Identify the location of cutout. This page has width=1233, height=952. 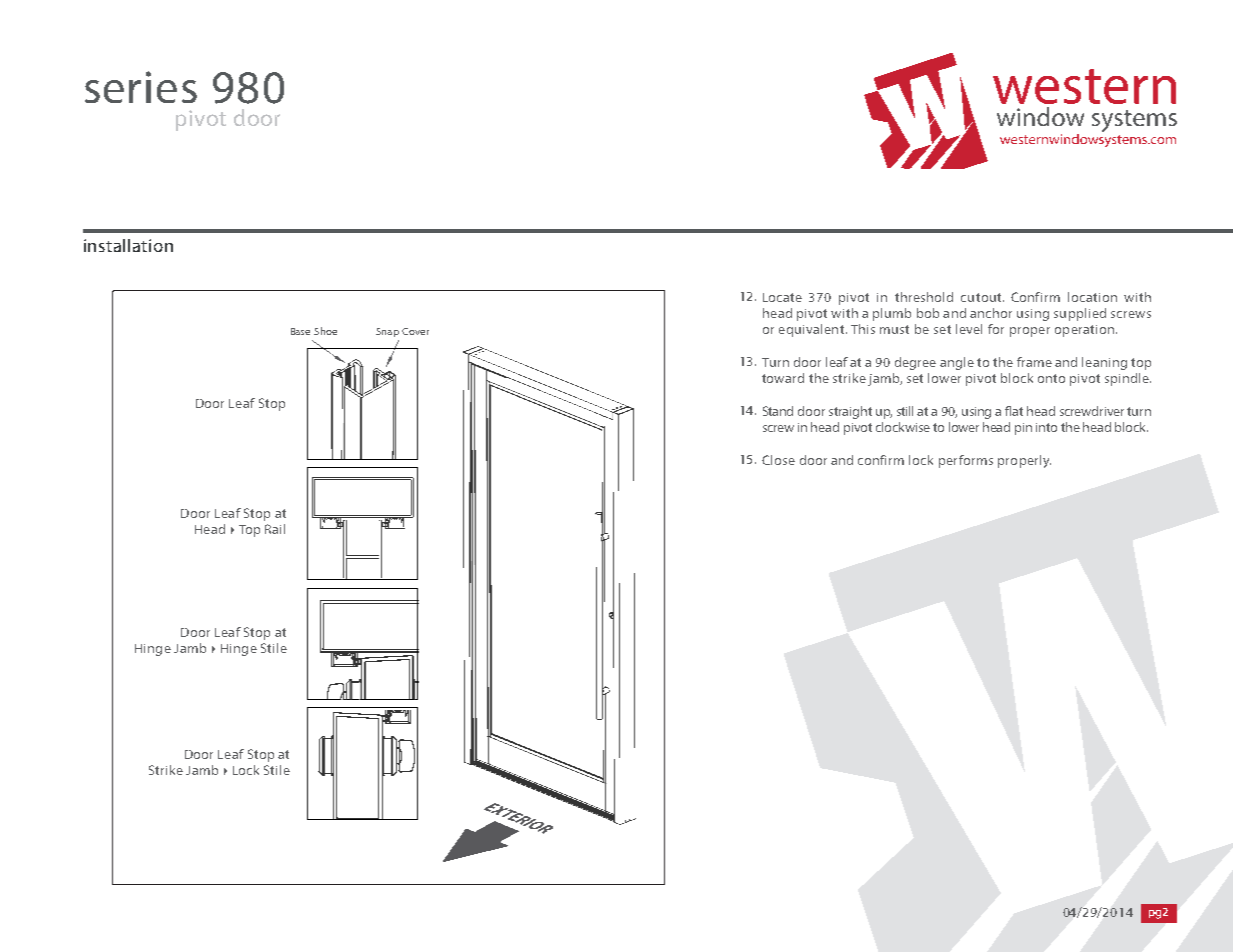
(982, 297).
